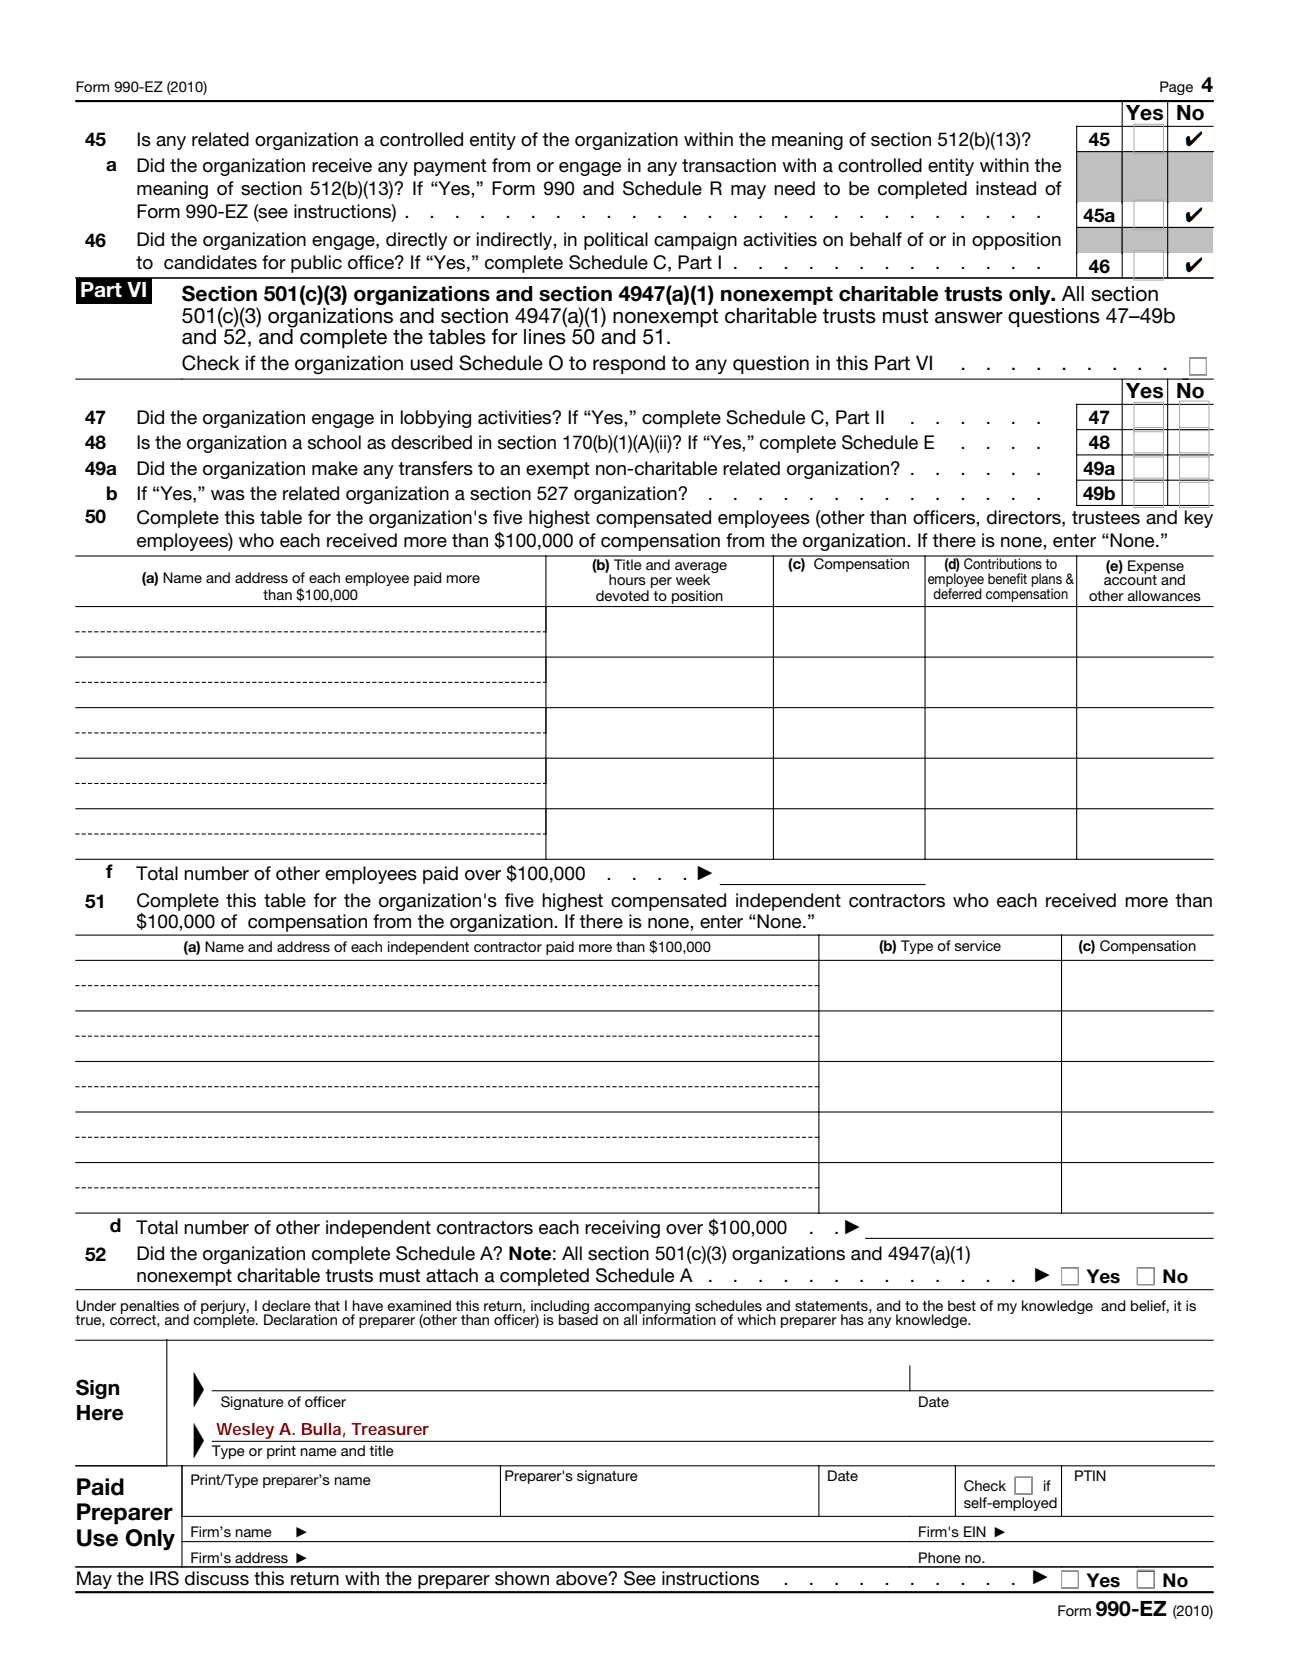 The height and width of the page is (1668, 1289). I want to click on transaction, so click(729, 165).
